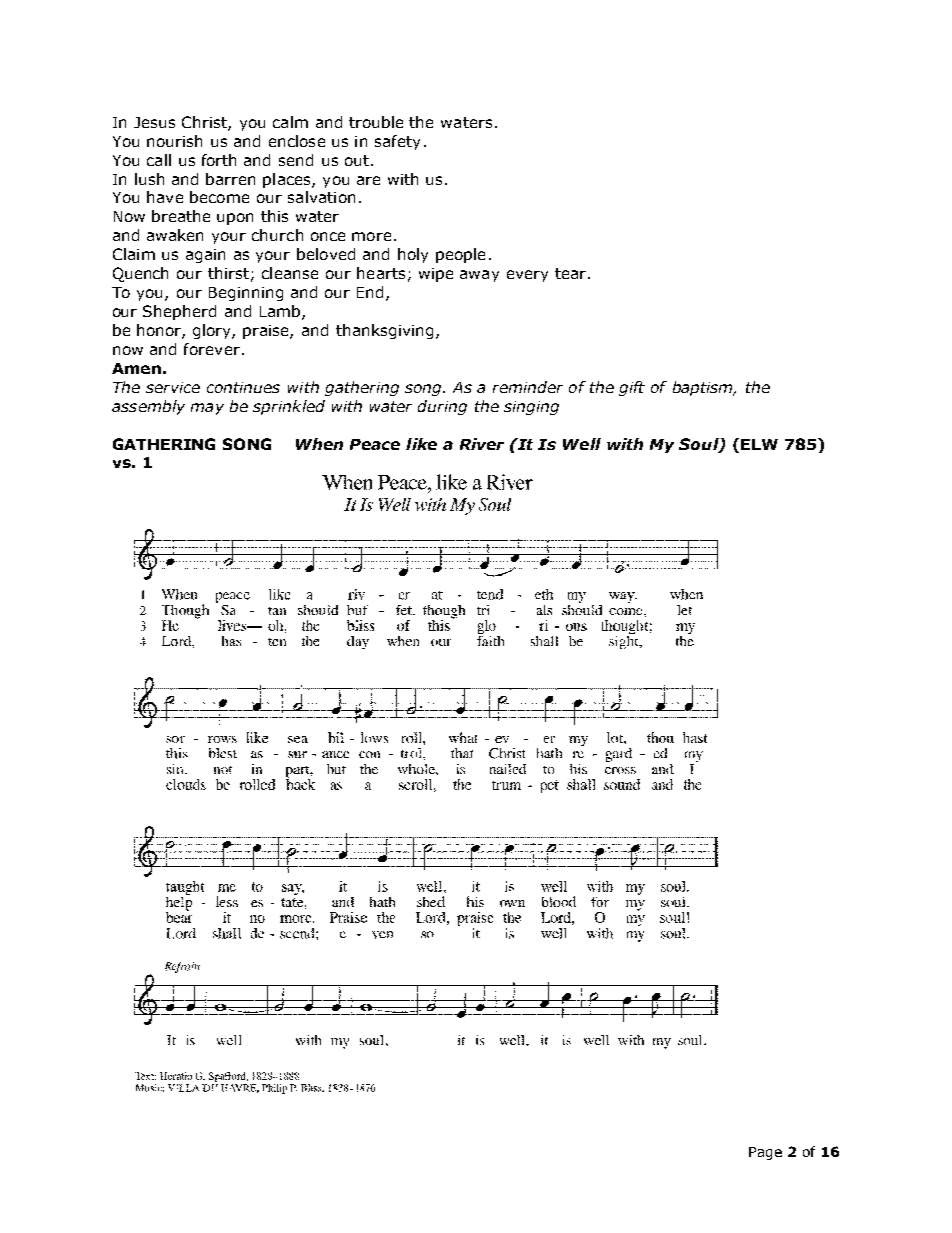 The image size is (952, 1233). I want to click on Soul, so click(700, 445).
